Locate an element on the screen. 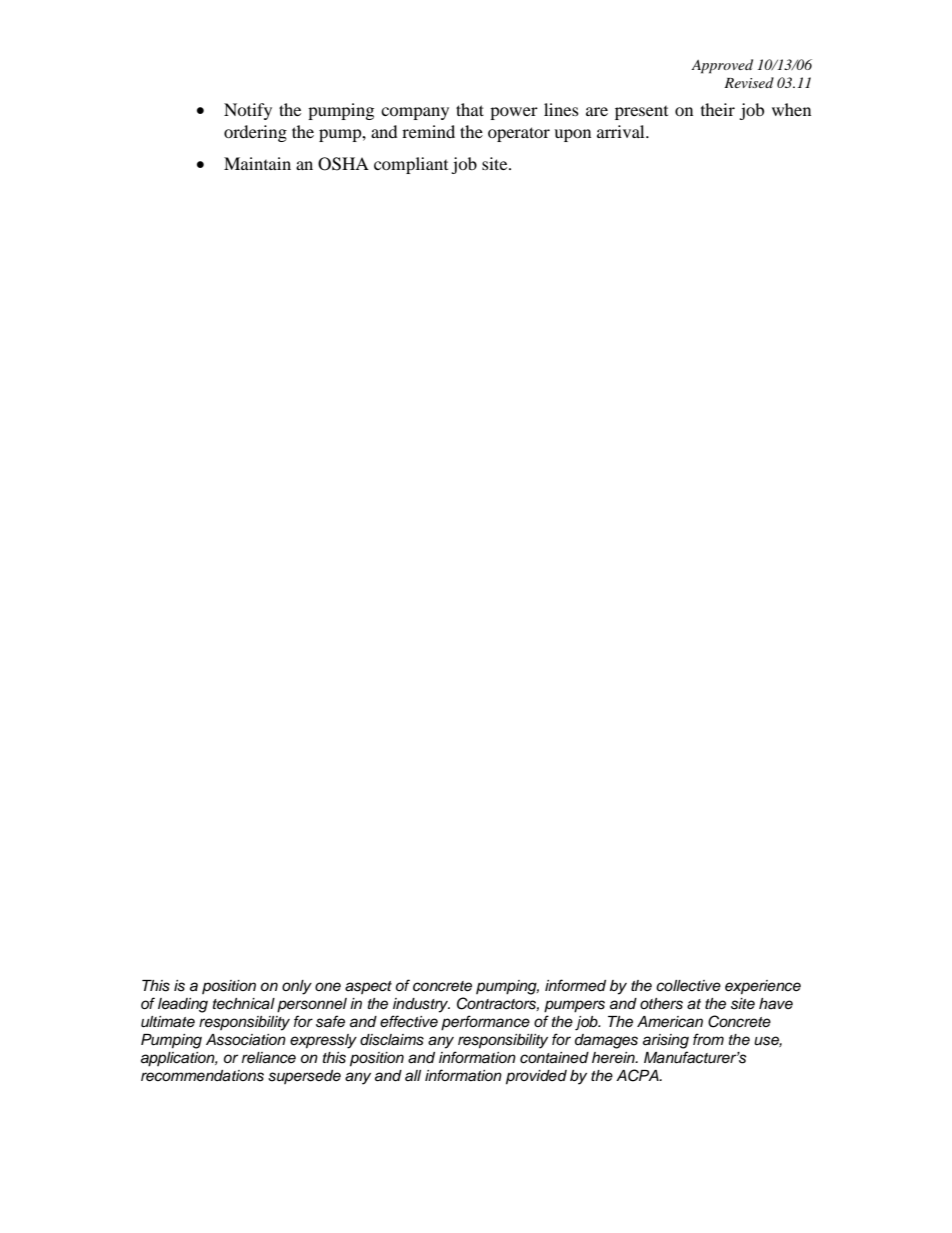  from is located at coordinates (708, 1039).
